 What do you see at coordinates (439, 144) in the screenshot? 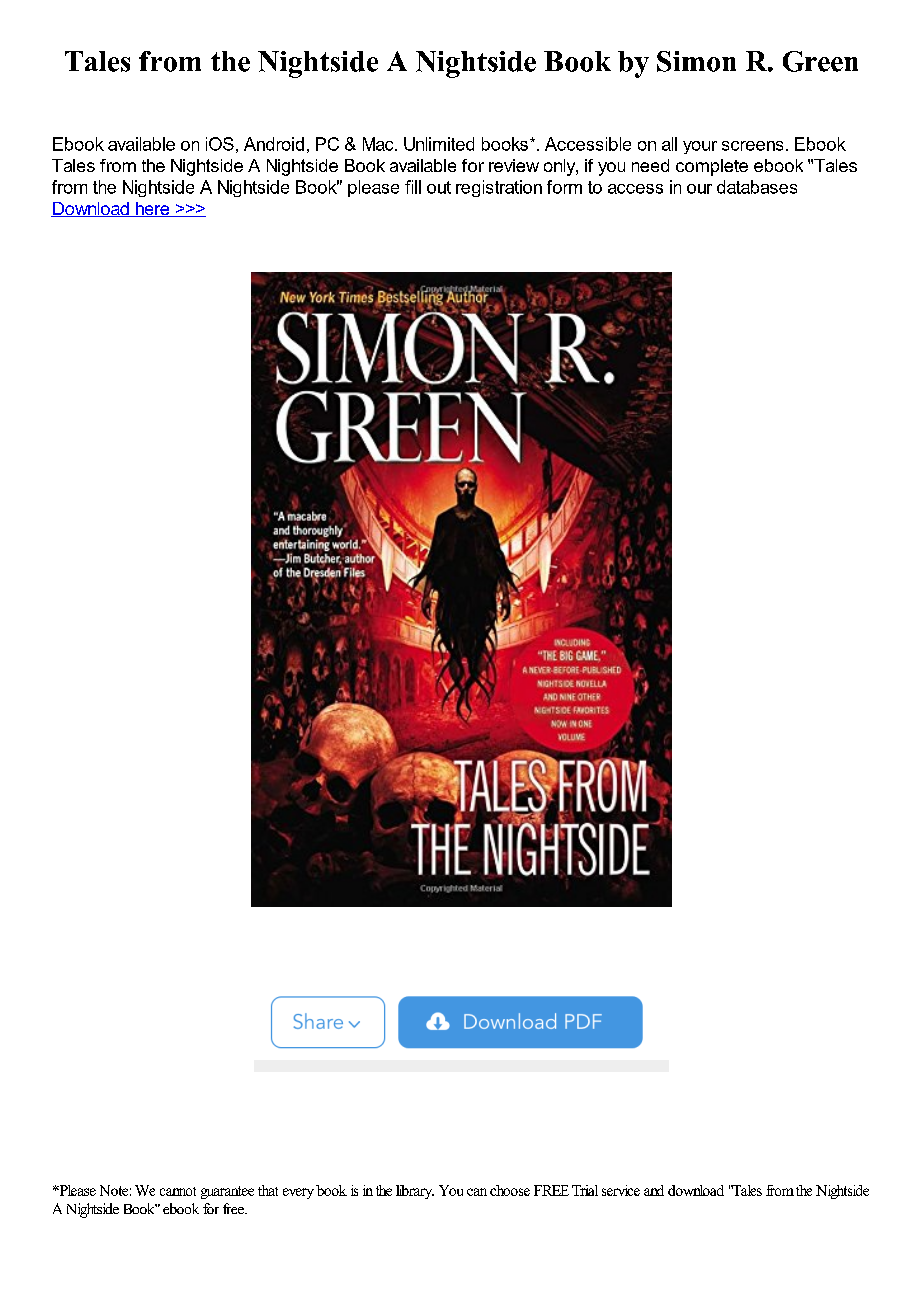
I see `Unlimited` at bounding box center [439, 144].
